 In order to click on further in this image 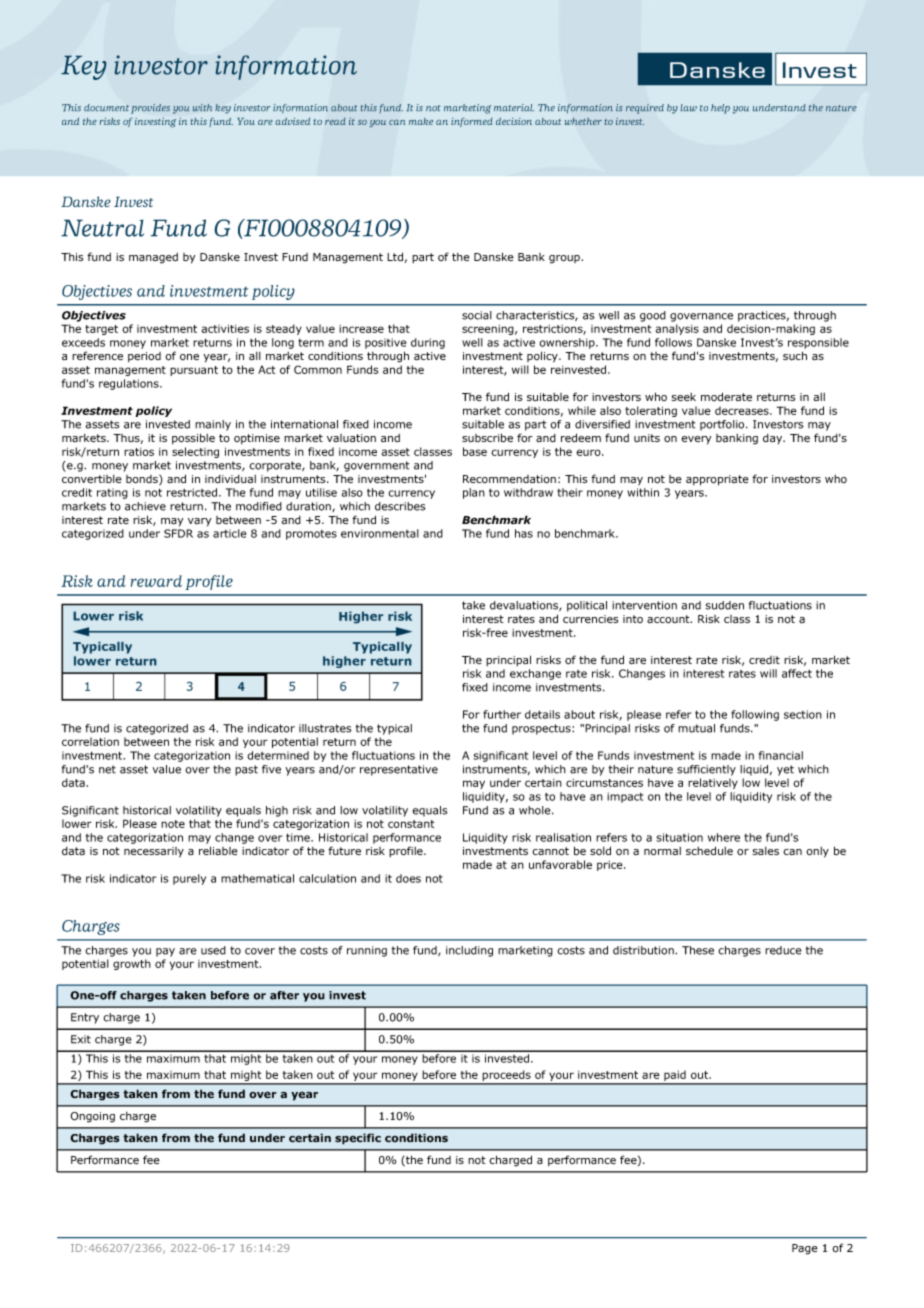, I will do `click(502, 714)`.
